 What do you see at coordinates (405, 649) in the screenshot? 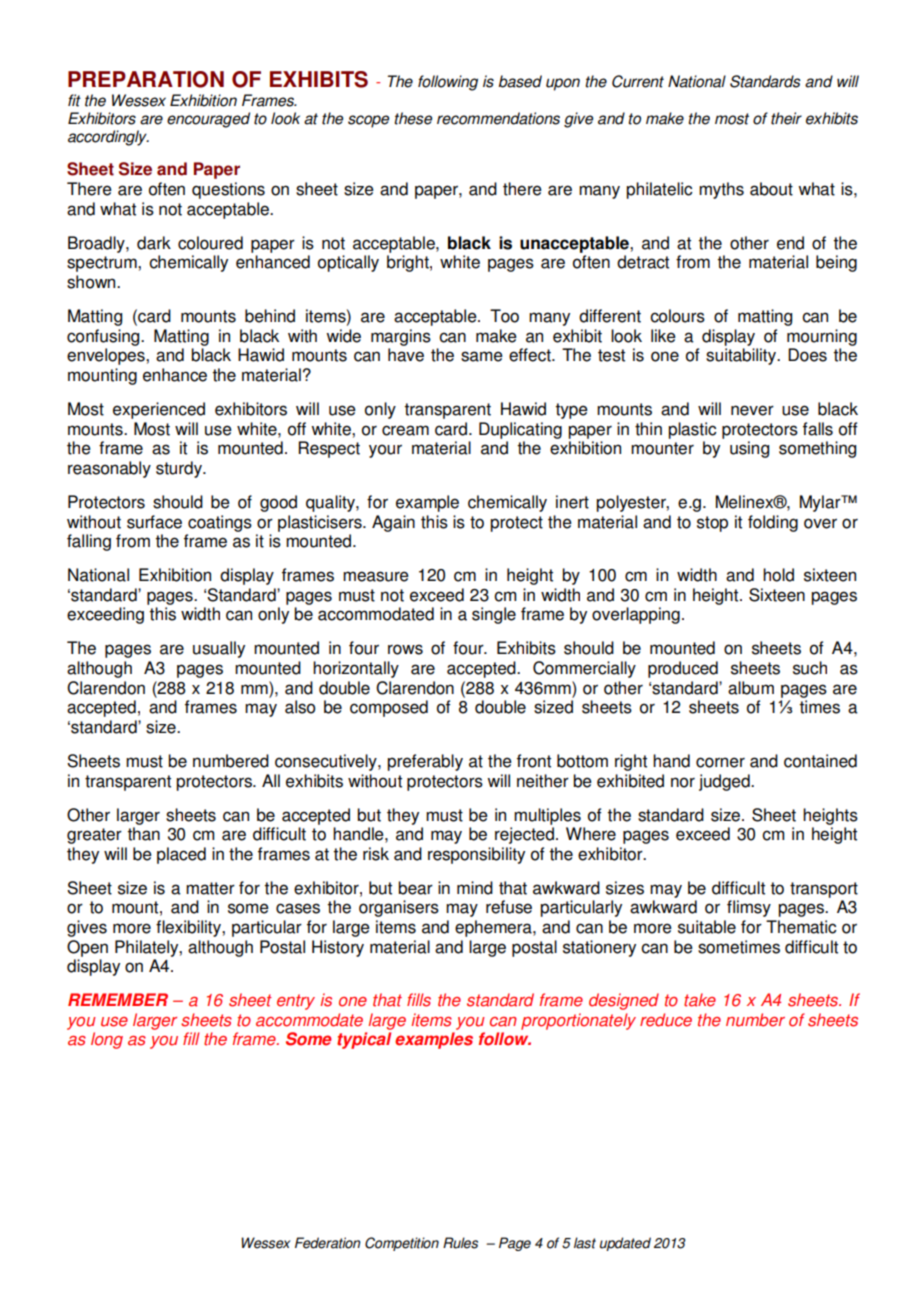
I see `rows` at bounding box center [405, 649].
